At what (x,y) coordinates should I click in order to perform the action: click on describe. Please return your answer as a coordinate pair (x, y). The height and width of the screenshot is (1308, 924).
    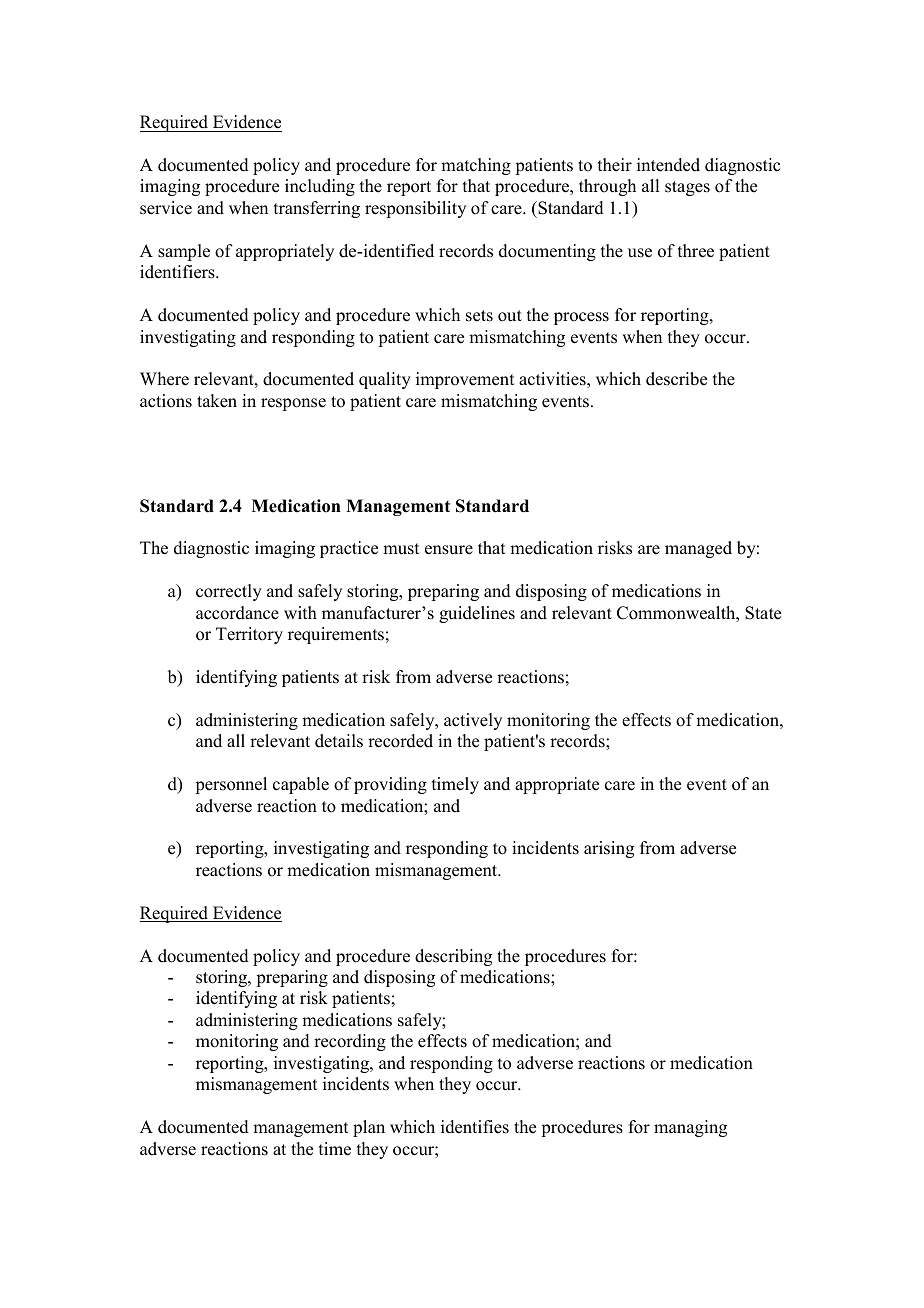
    Looking at the image, I should click on (676, 379).
